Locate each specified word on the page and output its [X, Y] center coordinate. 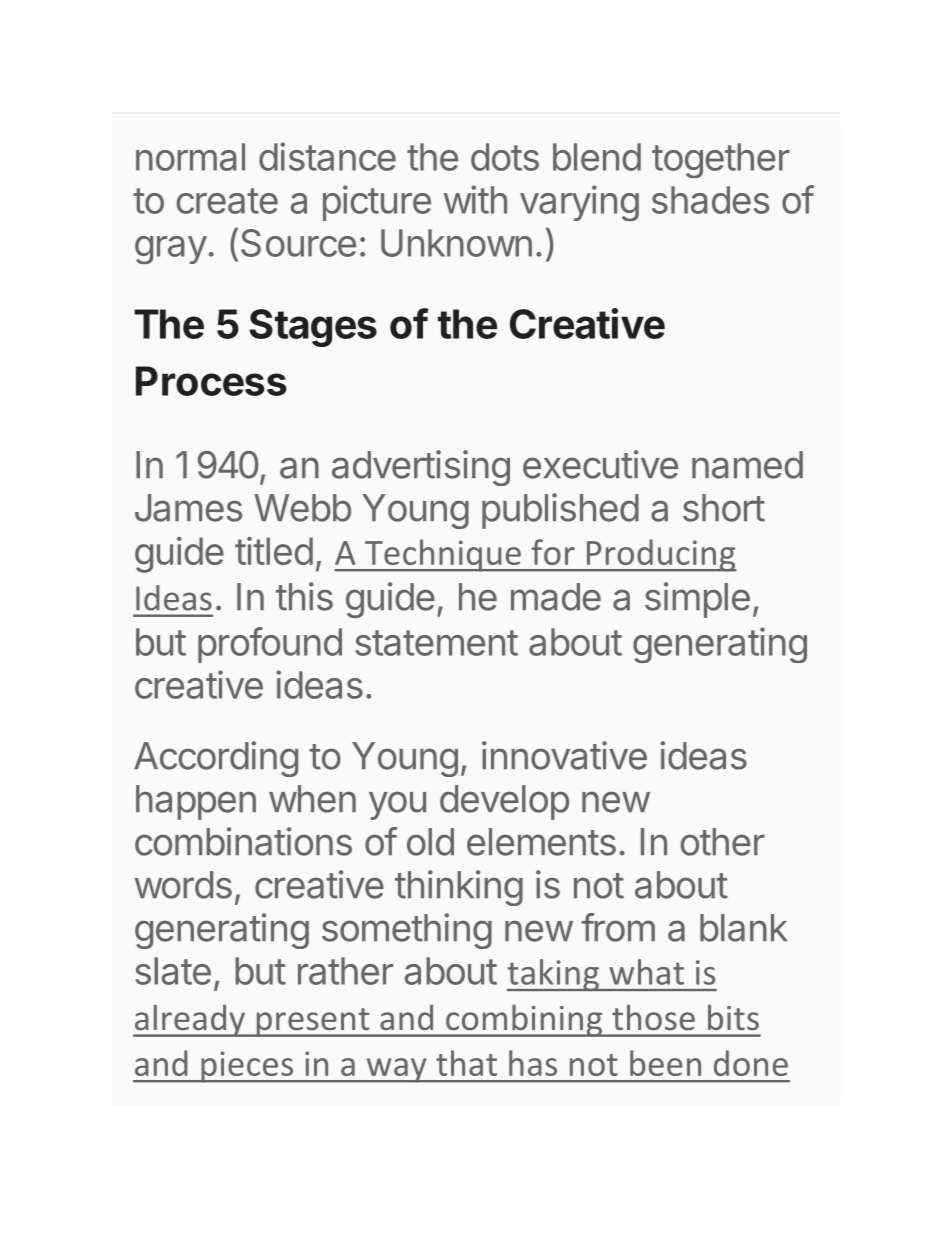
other [722, 842]
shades [710, 200]
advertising [421, 468]
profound [270, 645]
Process [211, 381]
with [475, 199]
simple [697, 600]
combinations [243, 841]
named [747, 465]
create [227, 201]
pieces [247, 1067]
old [430, 842]
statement [436, 643]
